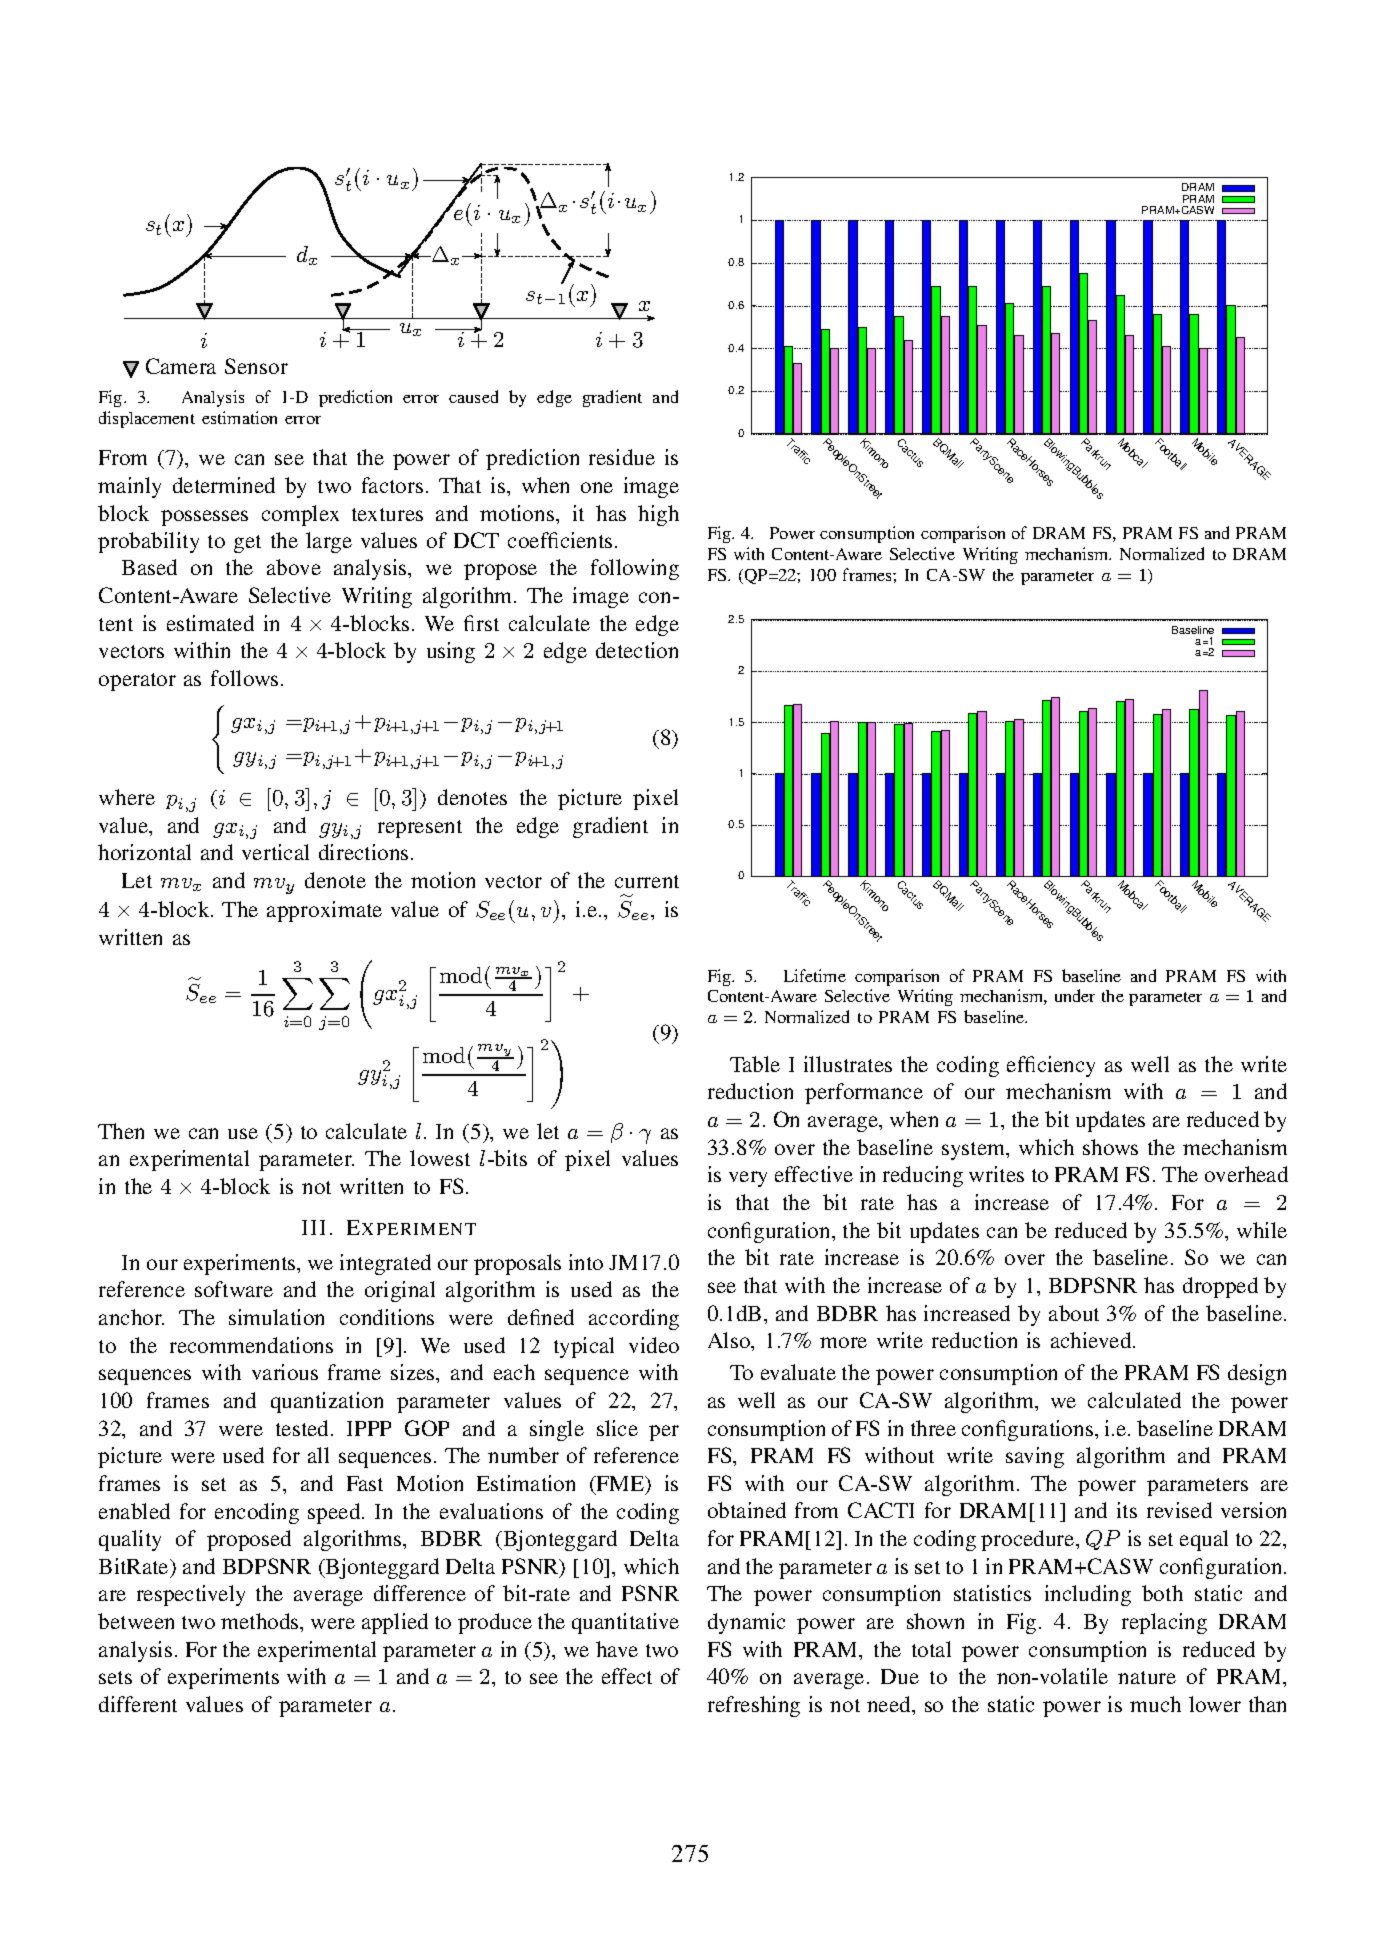 This image has width=1382, height=1954. What do you see at coordinates (586, 1262) in the image?
I see `into` at bounding box center [586, 1262].
